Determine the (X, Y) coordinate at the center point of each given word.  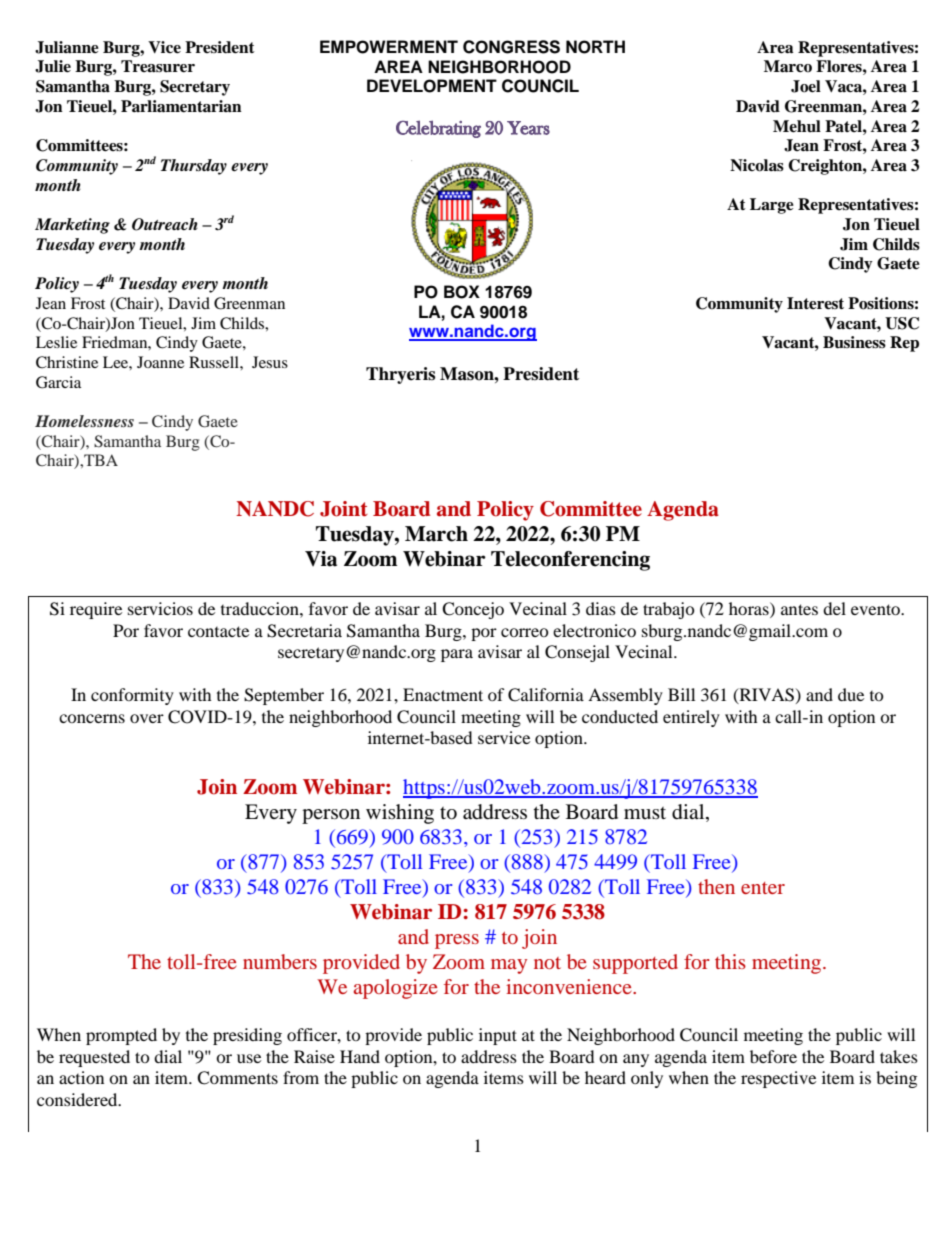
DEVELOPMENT (432, 86)
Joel (806, 86)
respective (778, 1079)
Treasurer (158, 66)
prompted (121, 1036)
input (498, 1036)
